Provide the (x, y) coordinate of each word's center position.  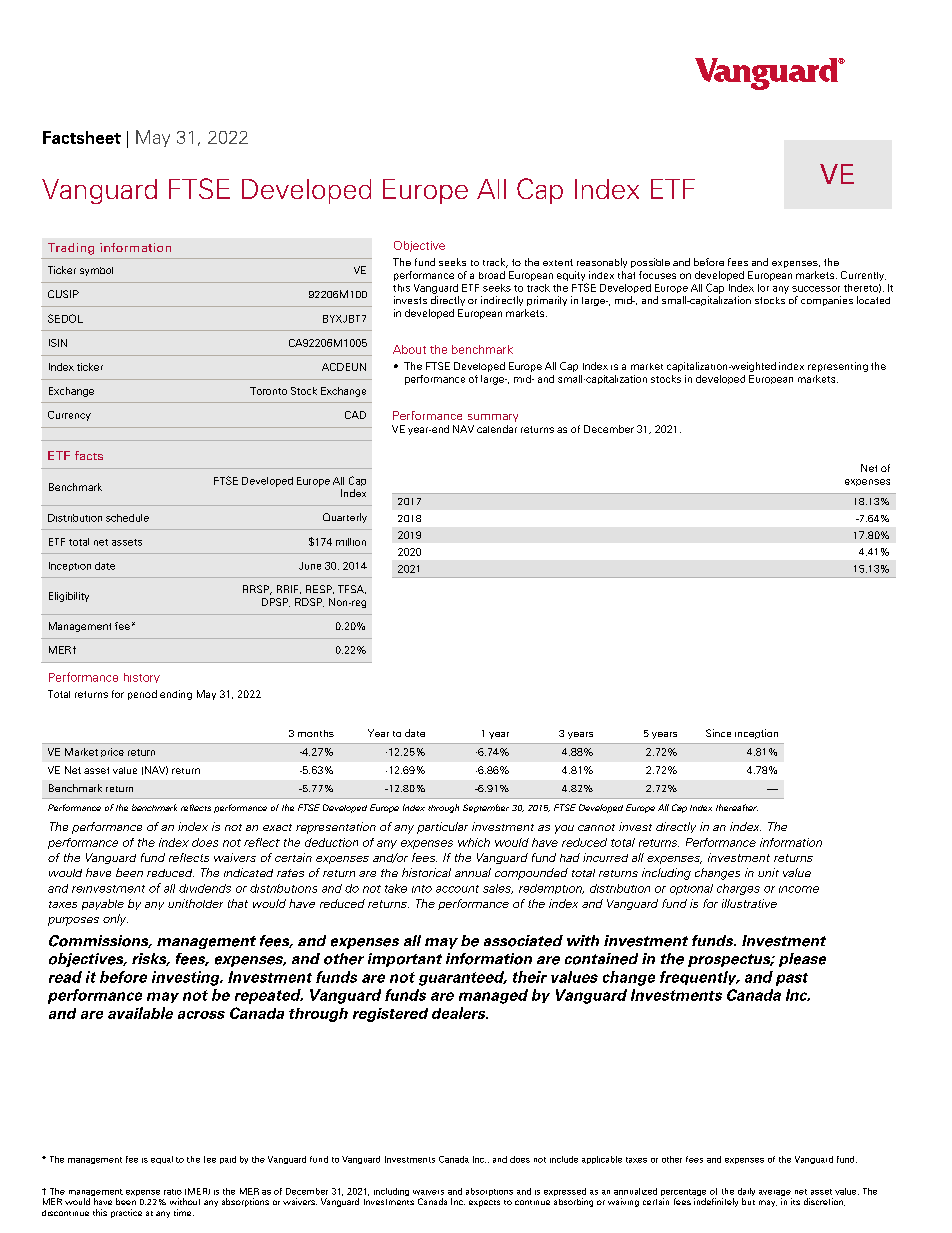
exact (277, 827)
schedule (127, 518)
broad (492, 275)
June (310, 566)
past (792, 979)
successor (816, 289)
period (142, 695)
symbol (96, 271)
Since (718, 733)
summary (493, 418)
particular (442, 828)
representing (838, 367)
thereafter (737, 807)
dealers (460, 1013)
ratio (173, 1192)
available (140, 1013)
